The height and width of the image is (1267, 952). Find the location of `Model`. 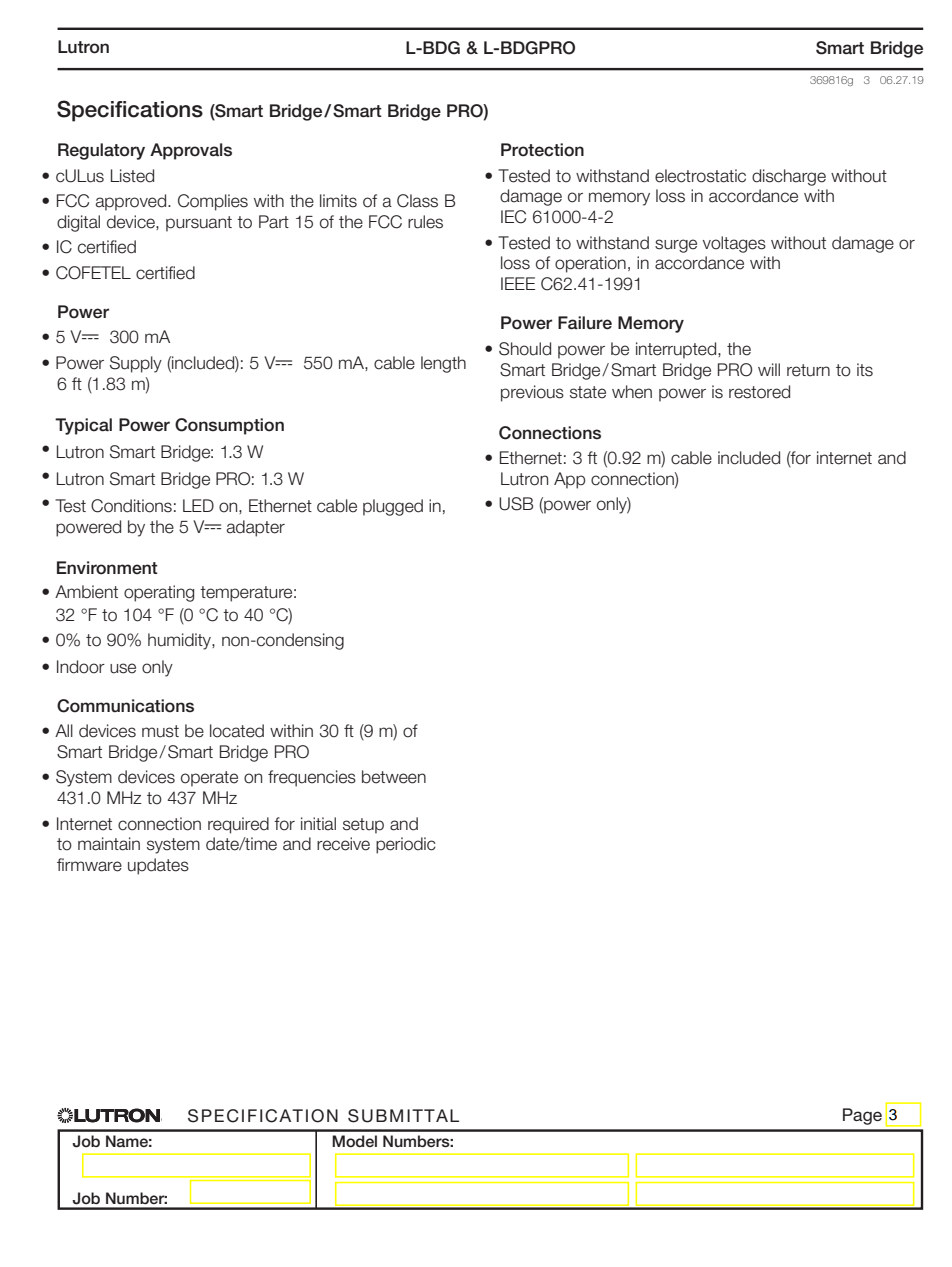

Model is located at coordinates (354, 1141).
